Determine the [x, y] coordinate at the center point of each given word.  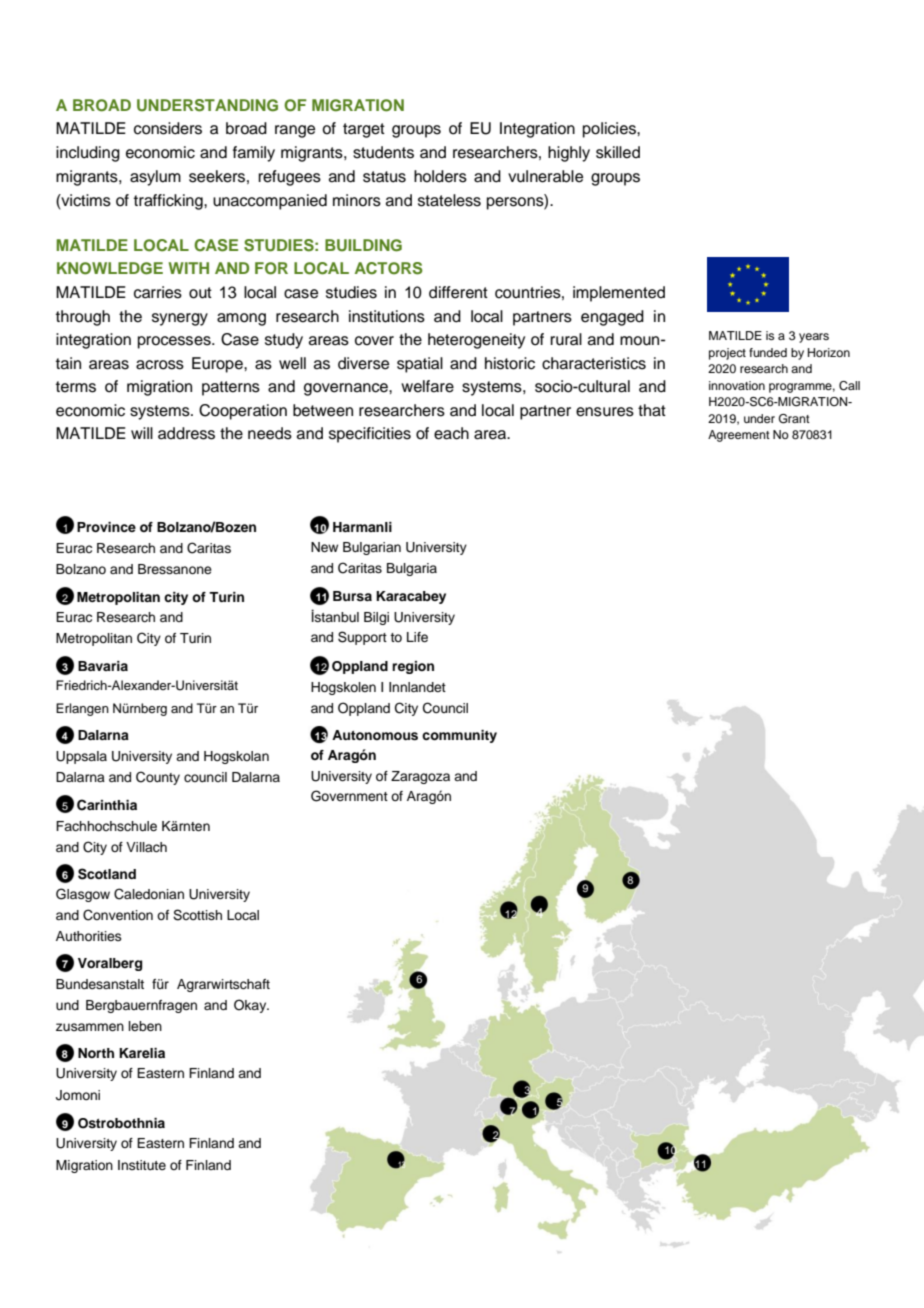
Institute [142, 1165]
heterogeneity [476, 341]
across [160, 365]
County [158, 778]
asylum [155, 178]
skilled [618, 152]
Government [349, 796]
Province [106, 527]
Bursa [352, 596]
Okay [251, 1006]
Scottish [197, 915]
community [459, 736]
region [413, 667]
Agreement [739, 436]
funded [768, 352]
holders [440, 176]
